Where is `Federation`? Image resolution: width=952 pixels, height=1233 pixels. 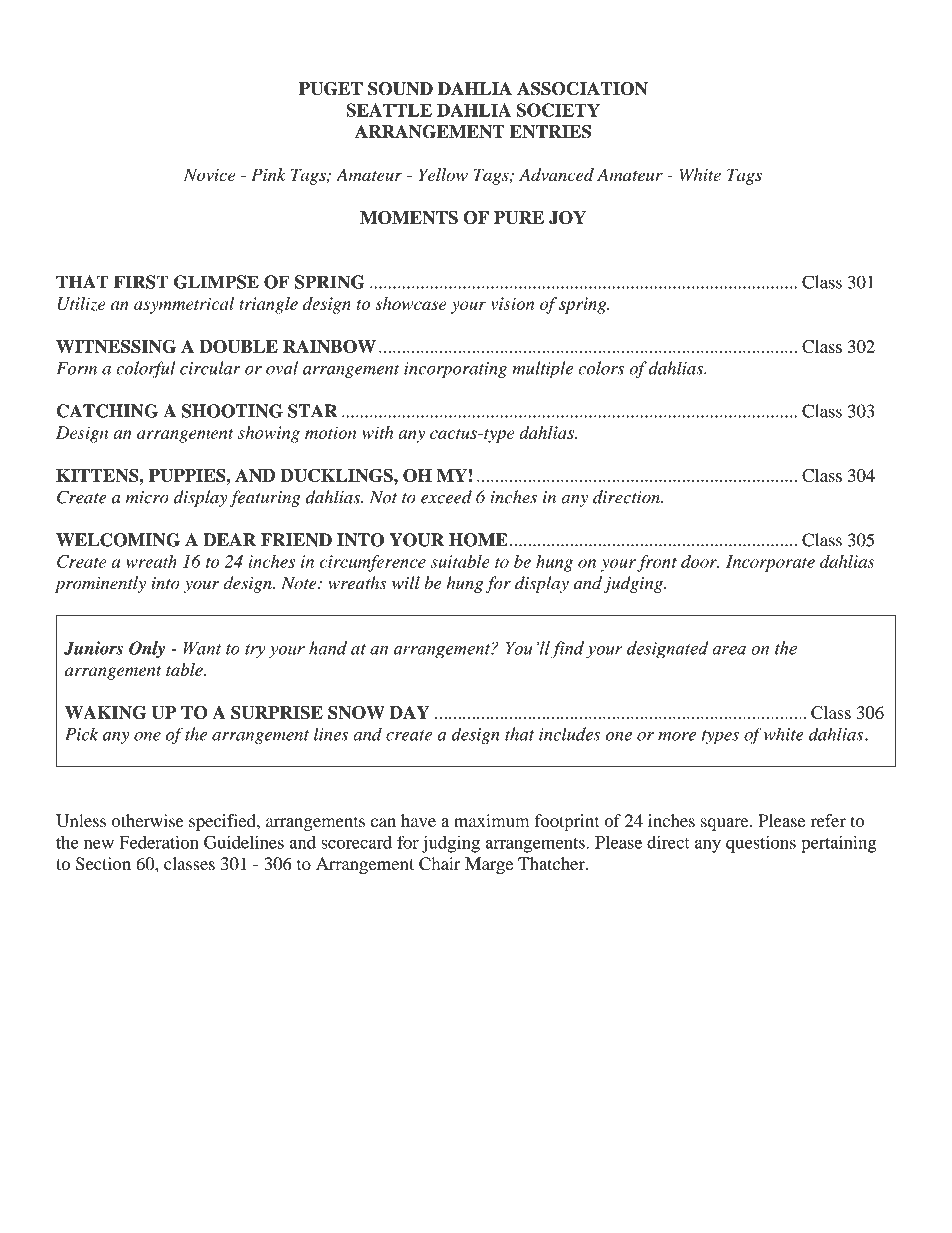 Federation is located at coordinates (159, 842).
